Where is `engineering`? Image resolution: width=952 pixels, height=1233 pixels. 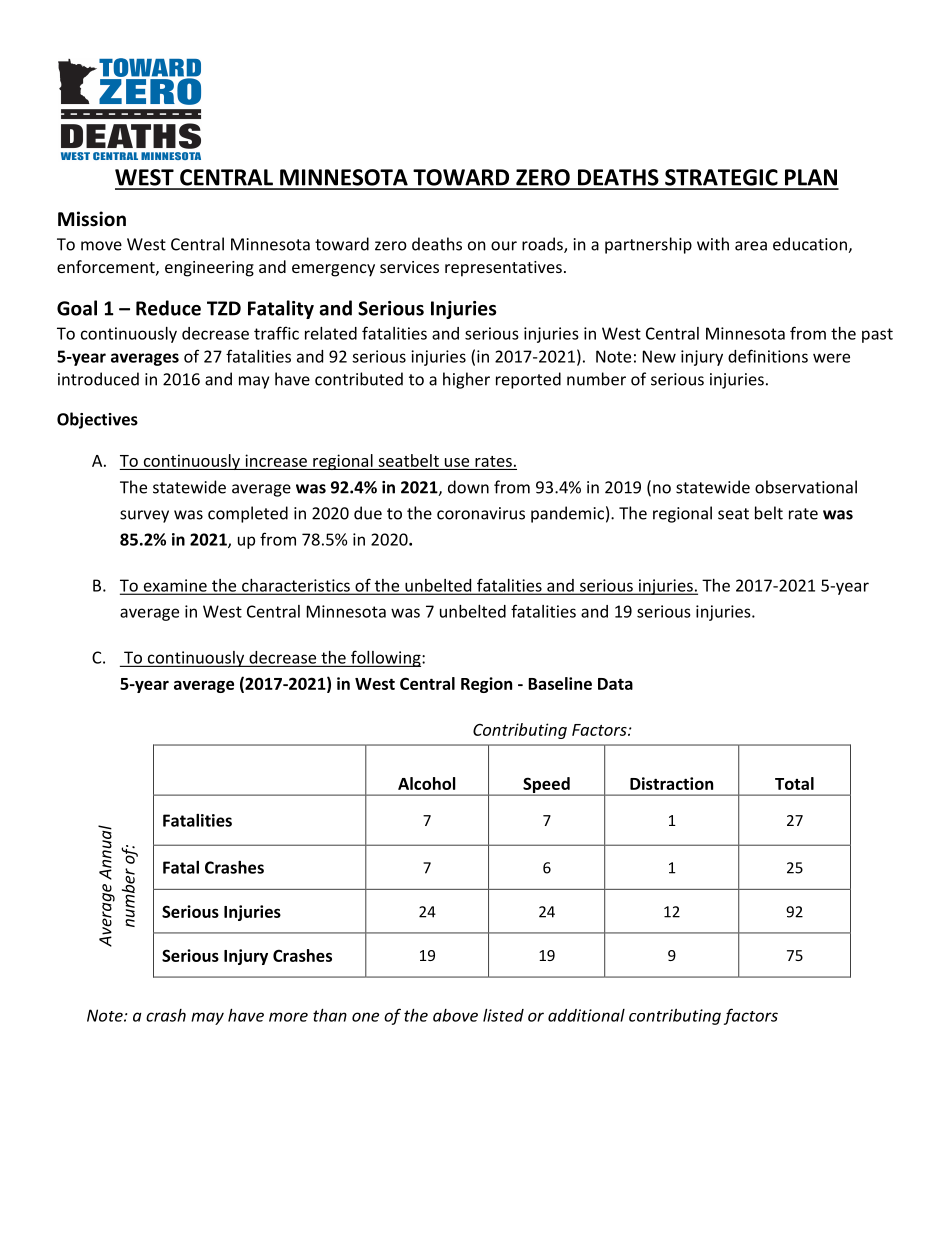
engineering is located at coordinates (209, 269).
